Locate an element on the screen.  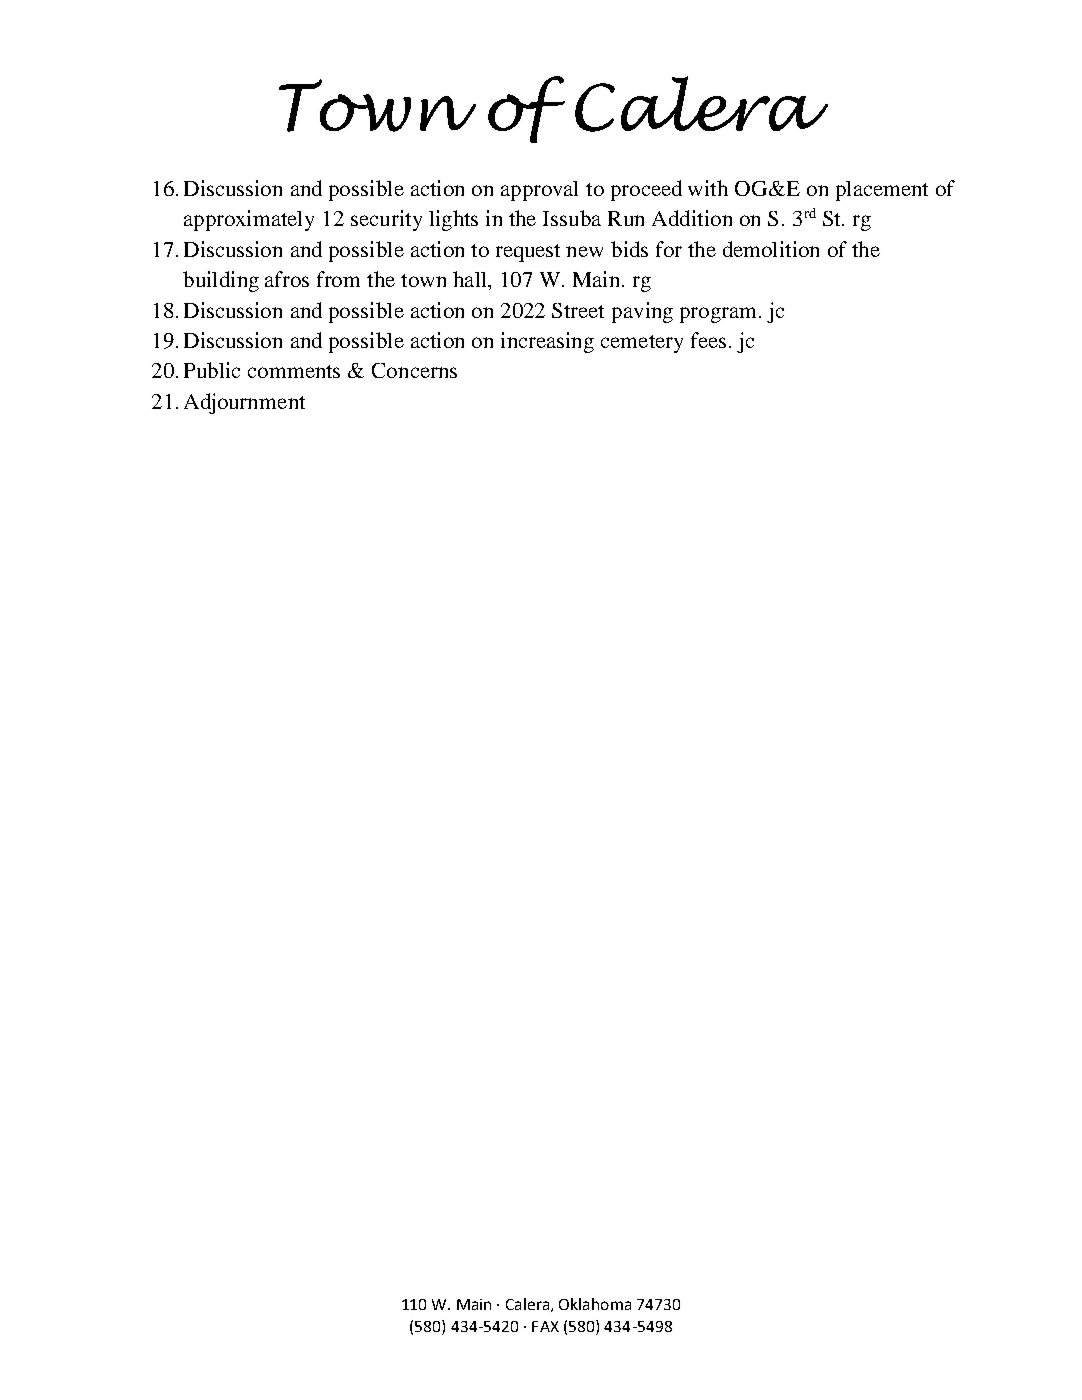
FAX is located at coordinates (545, 1326).
